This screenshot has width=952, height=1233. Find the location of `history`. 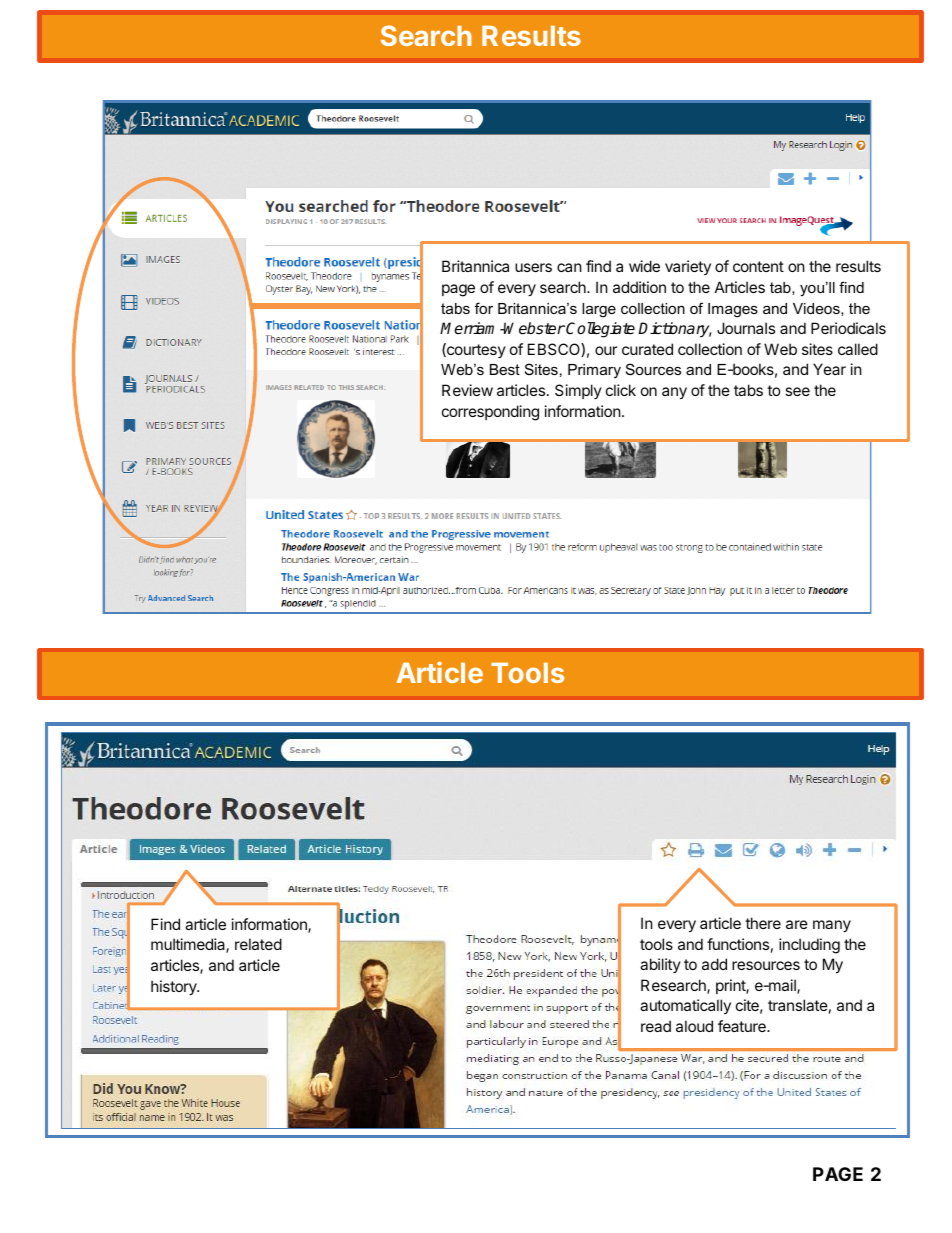

history is located at coordinates (175, 987).
